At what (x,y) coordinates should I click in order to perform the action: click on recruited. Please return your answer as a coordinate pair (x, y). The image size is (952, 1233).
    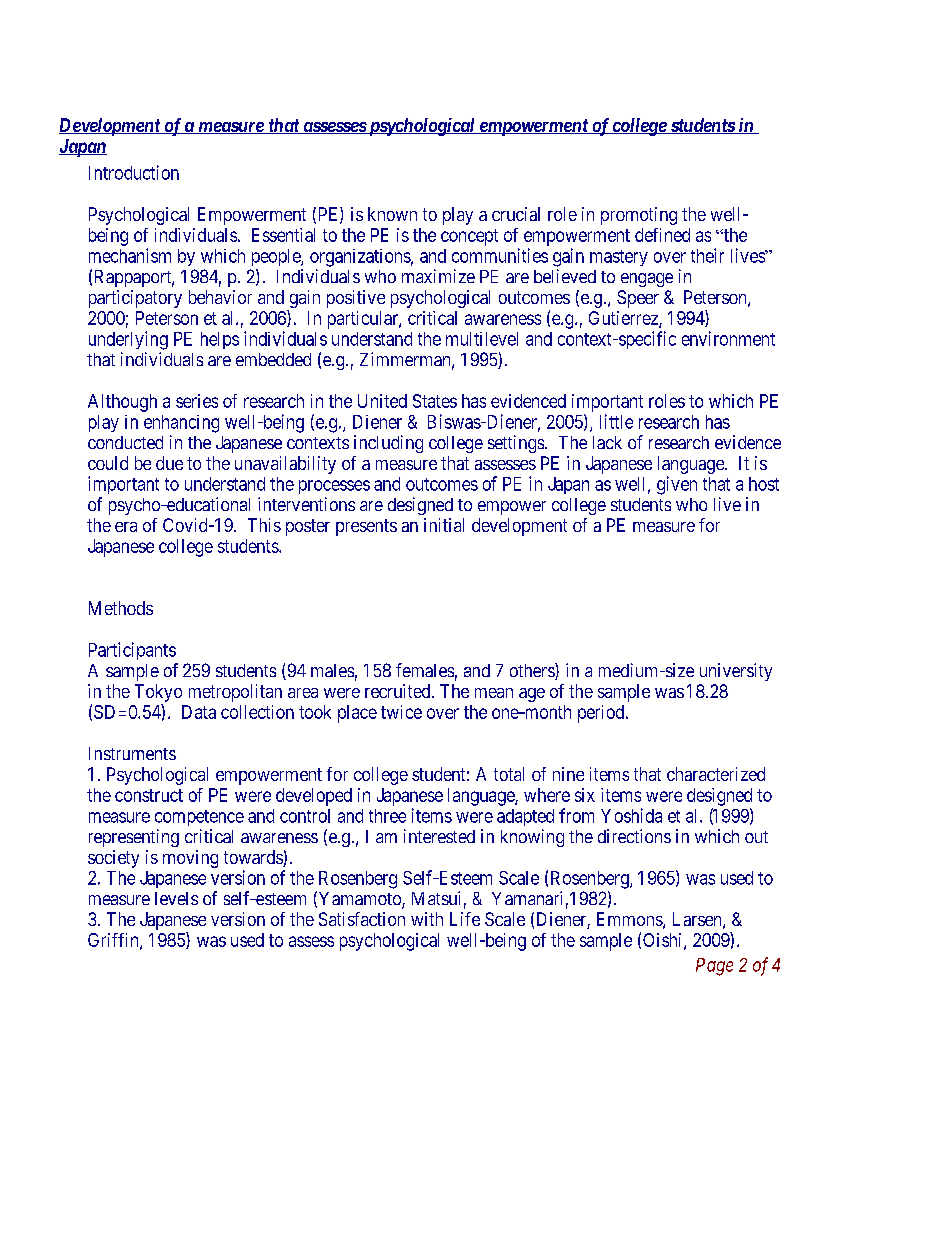
    Looking at the image, I should click on (399, 691).
